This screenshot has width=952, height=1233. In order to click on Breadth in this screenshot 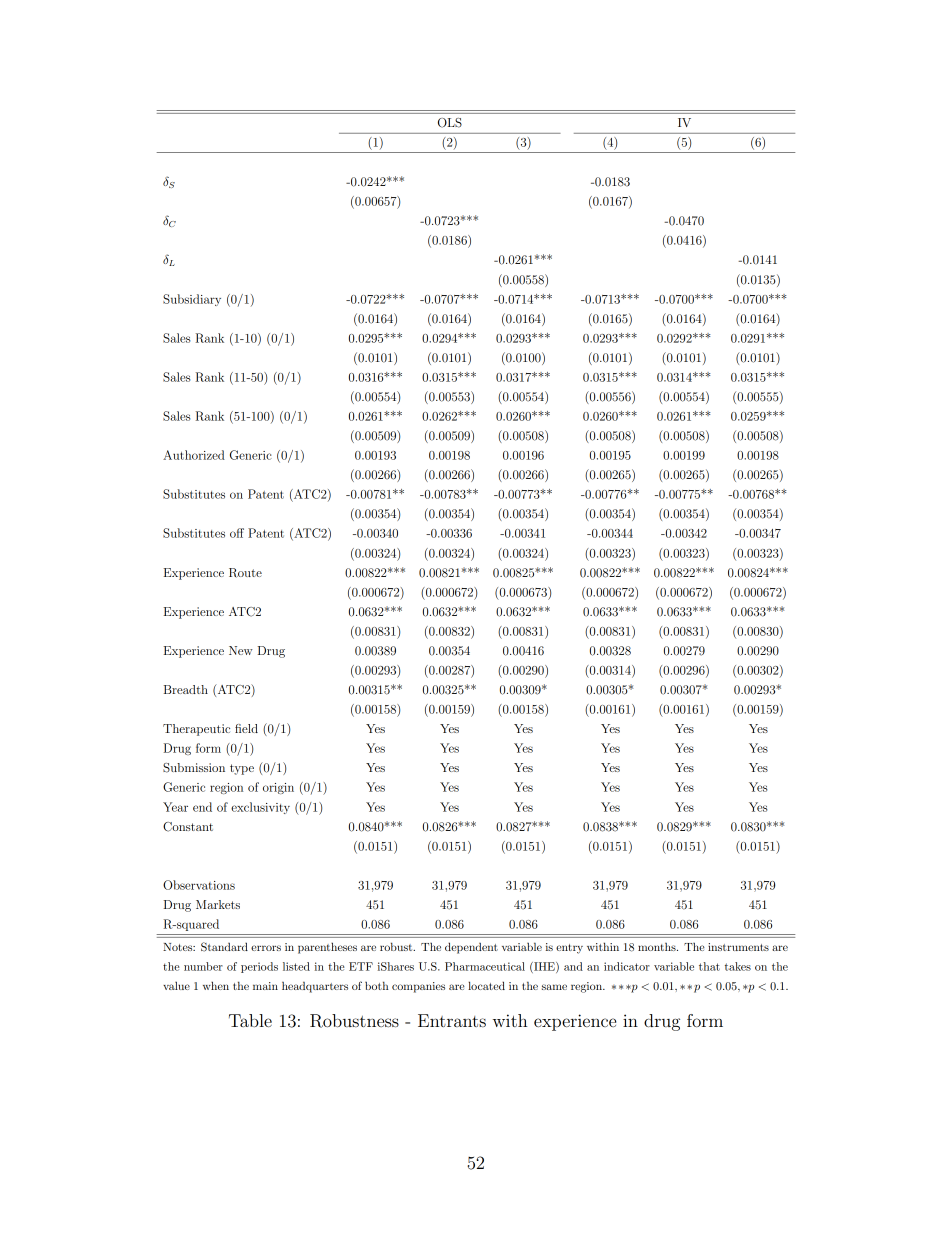, I will do `click(186, 689)`.
